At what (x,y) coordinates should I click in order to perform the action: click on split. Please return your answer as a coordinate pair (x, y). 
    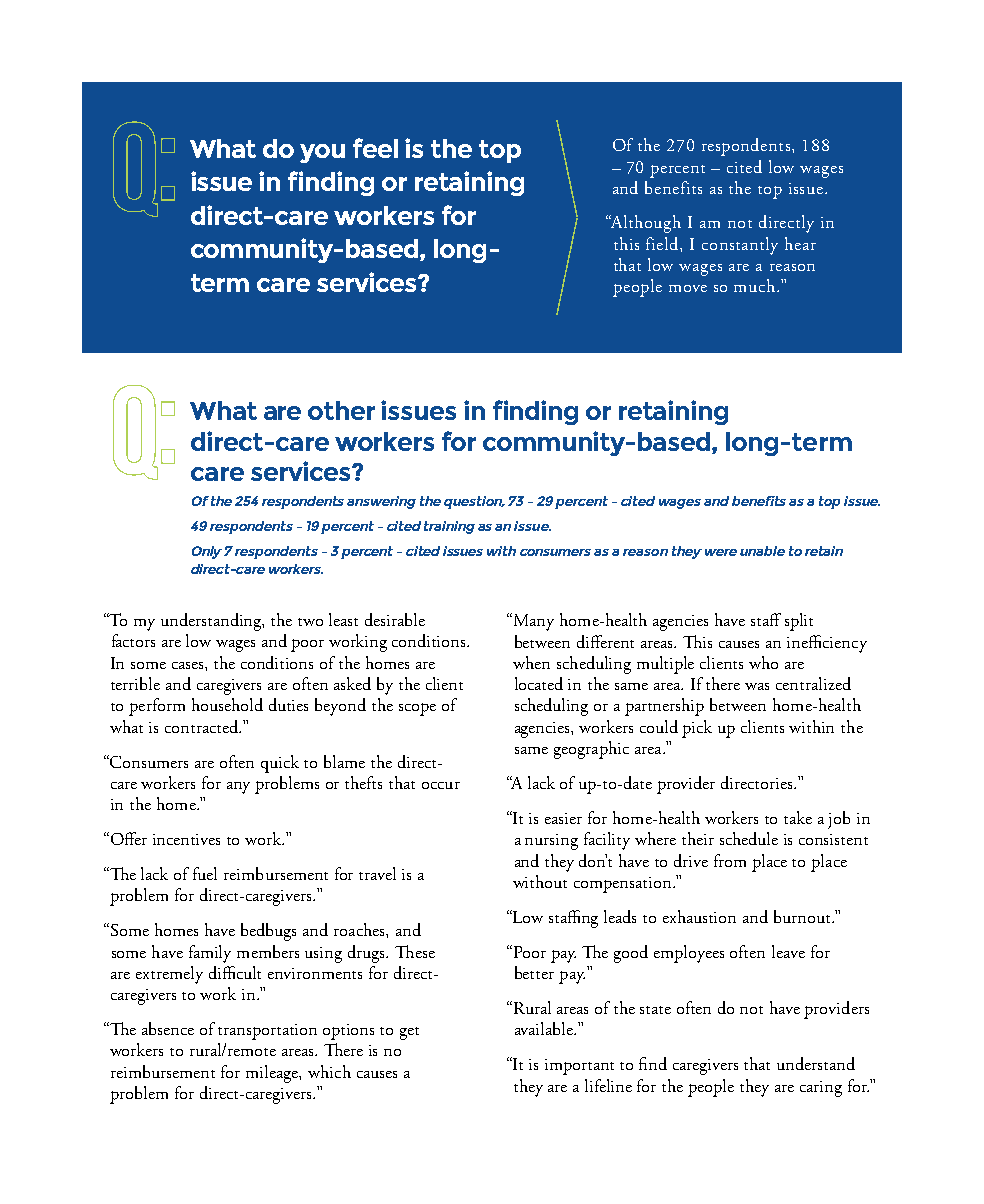
    Looking at the image, I should click on (799, 622).
